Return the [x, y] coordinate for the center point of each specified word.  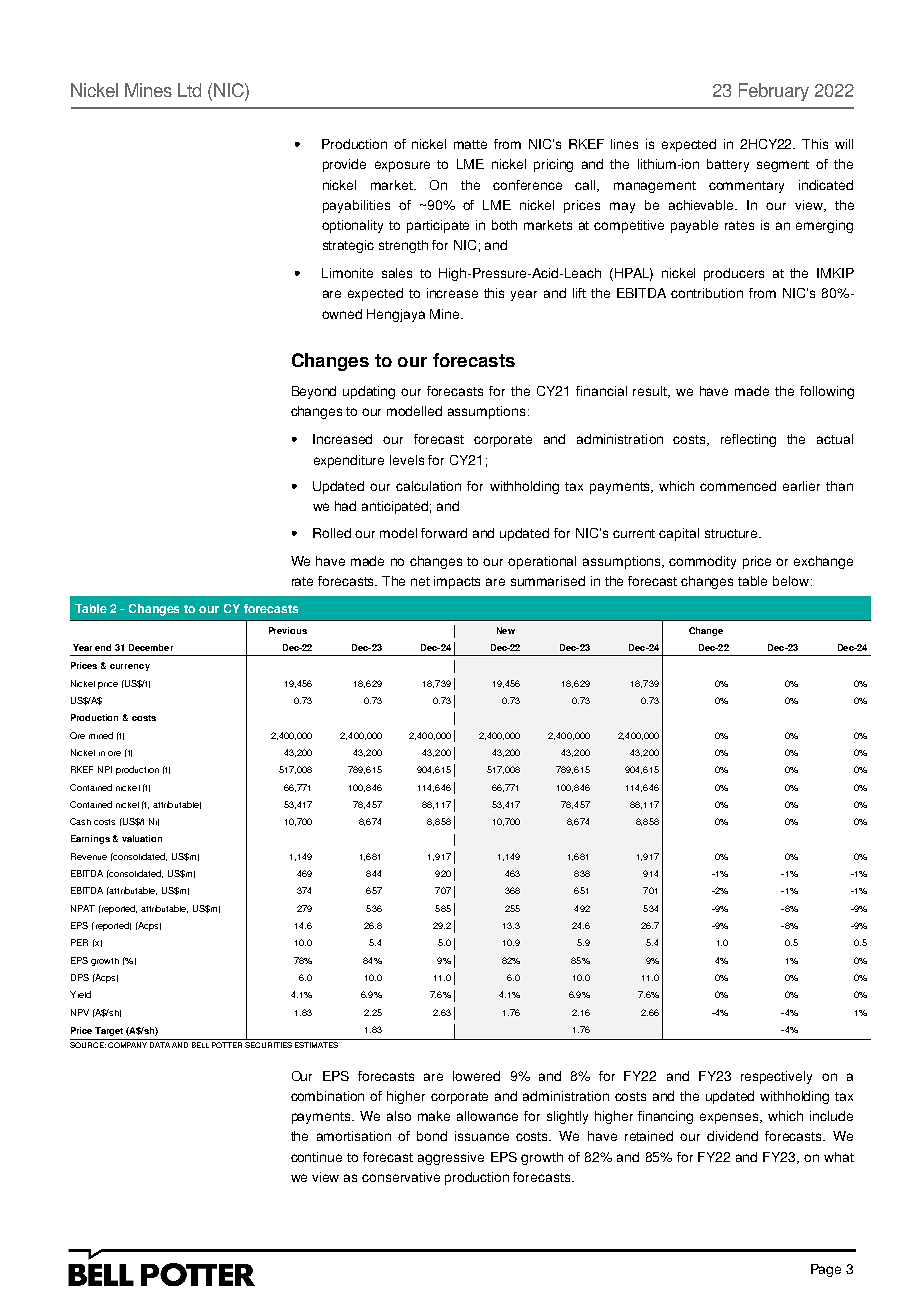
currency [130, 667]
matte [470, 144]
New [506, 630]
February [774, 92]
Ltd [189, 90]
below [792, 581]
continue [316, 1157]
